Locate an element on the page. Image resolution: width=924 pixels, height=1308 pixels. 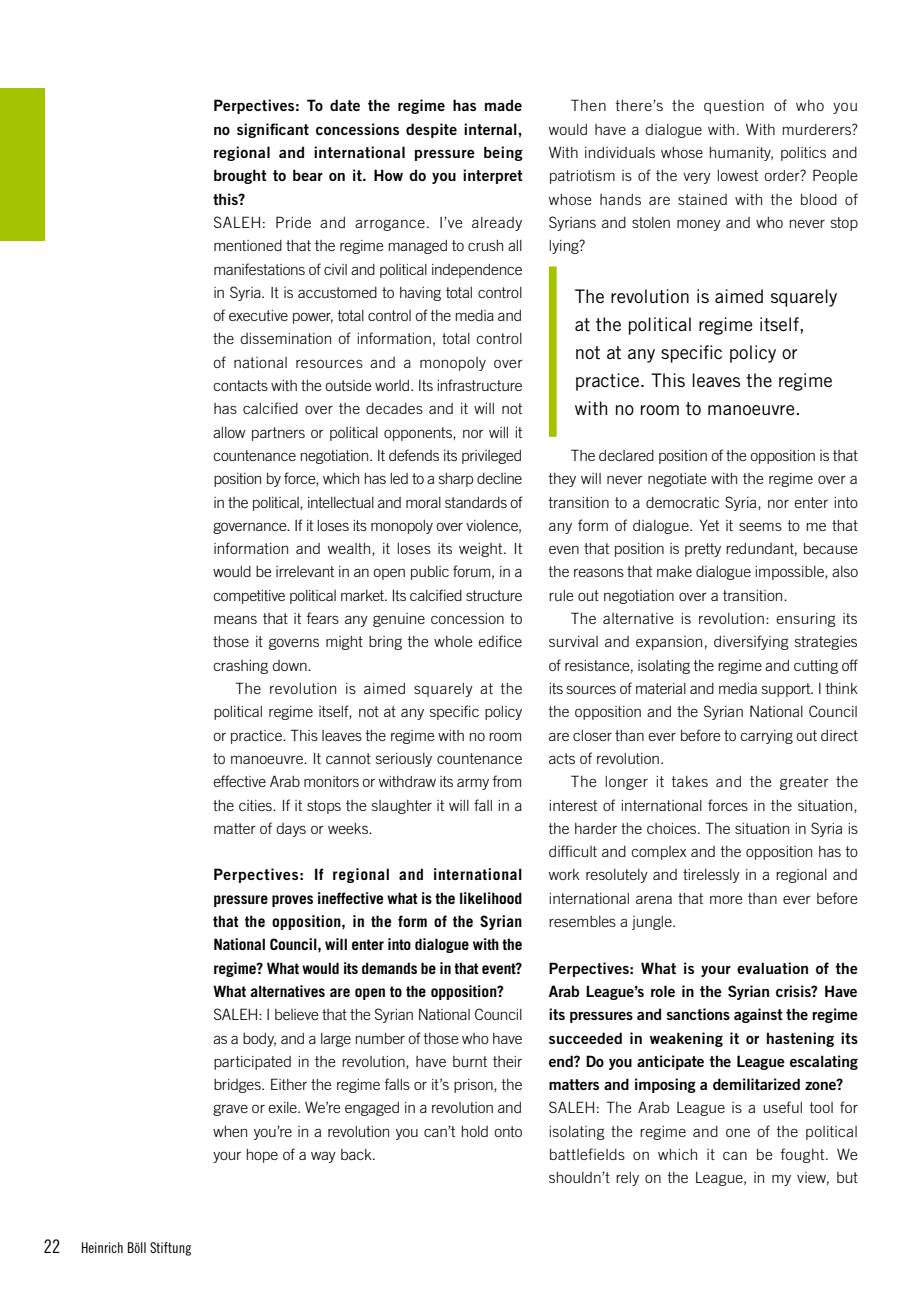
crashing is located at coordinates (240, 667).
